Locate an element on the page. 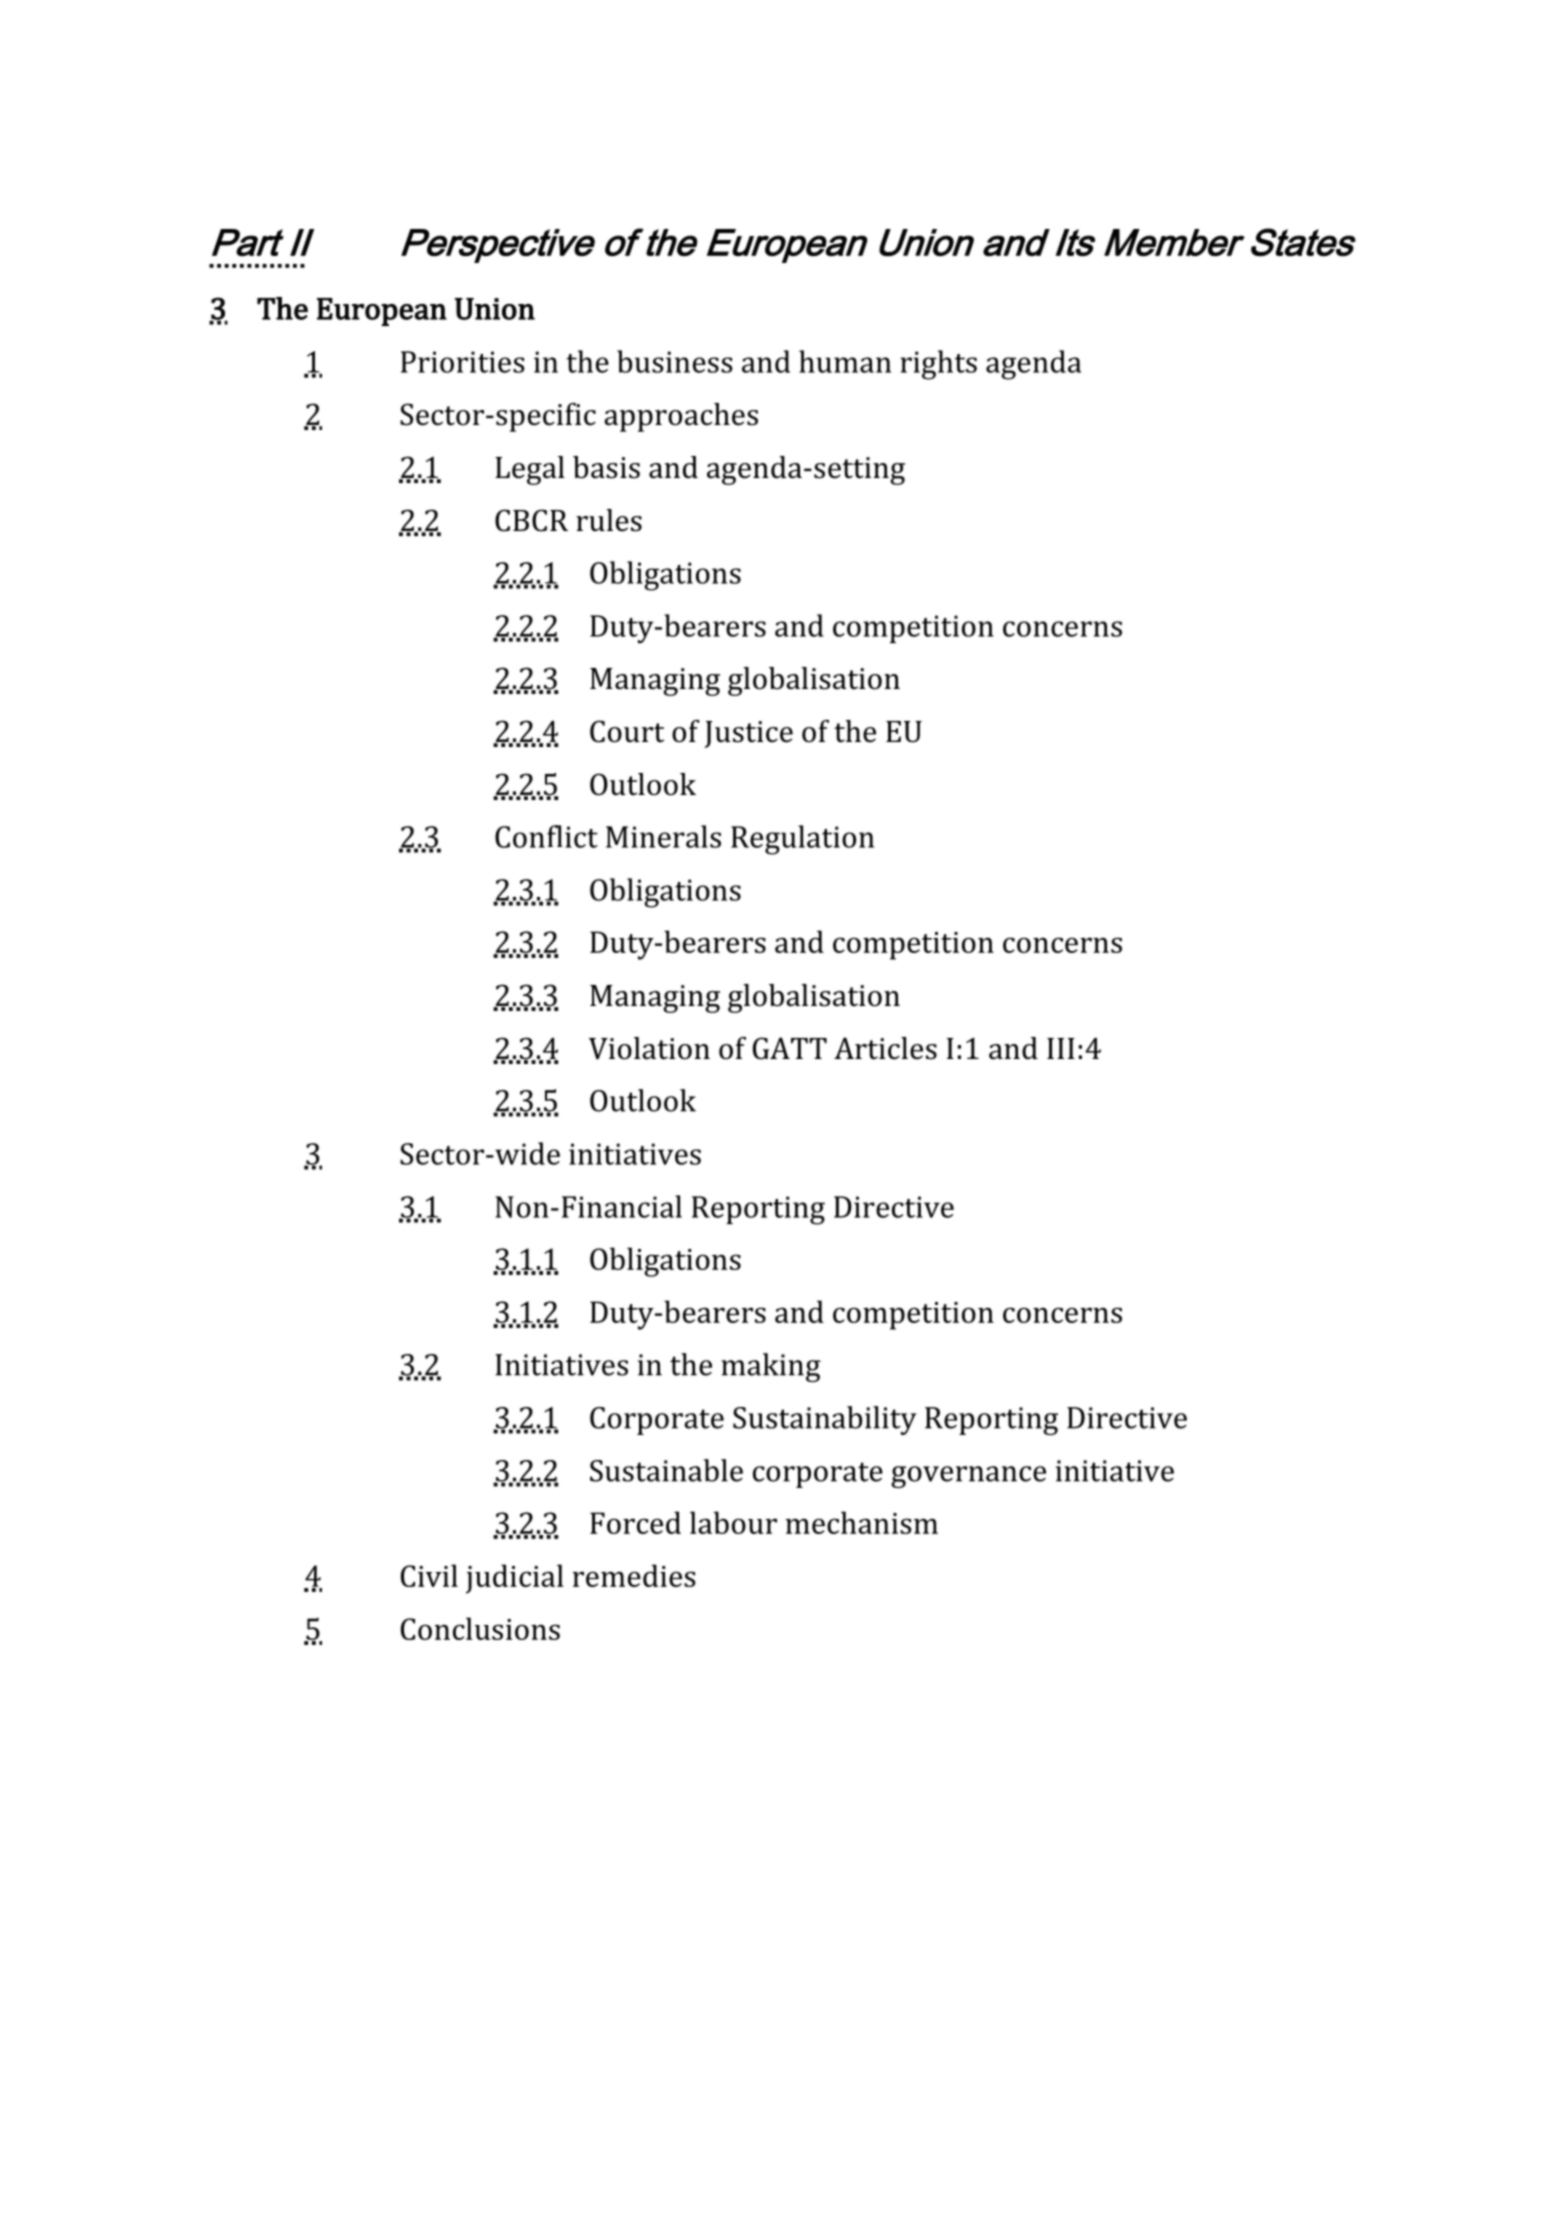 The height and width of the page is (2215, 1566). business is located at coordinates (675, 361).
